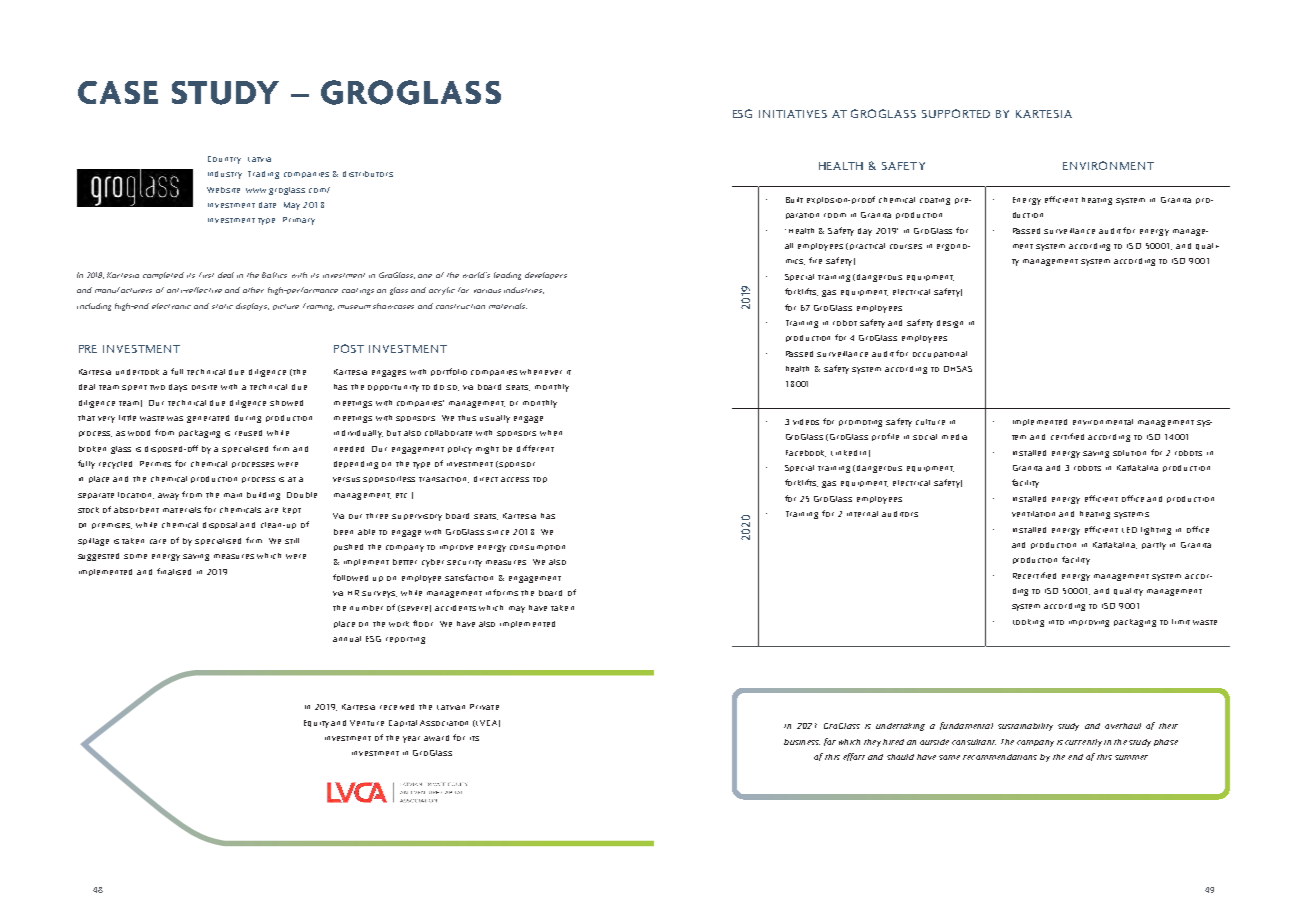 Image resolution: width=1308 pixels, height=924 pixels. I want to click on informs, so click(502, 592).
